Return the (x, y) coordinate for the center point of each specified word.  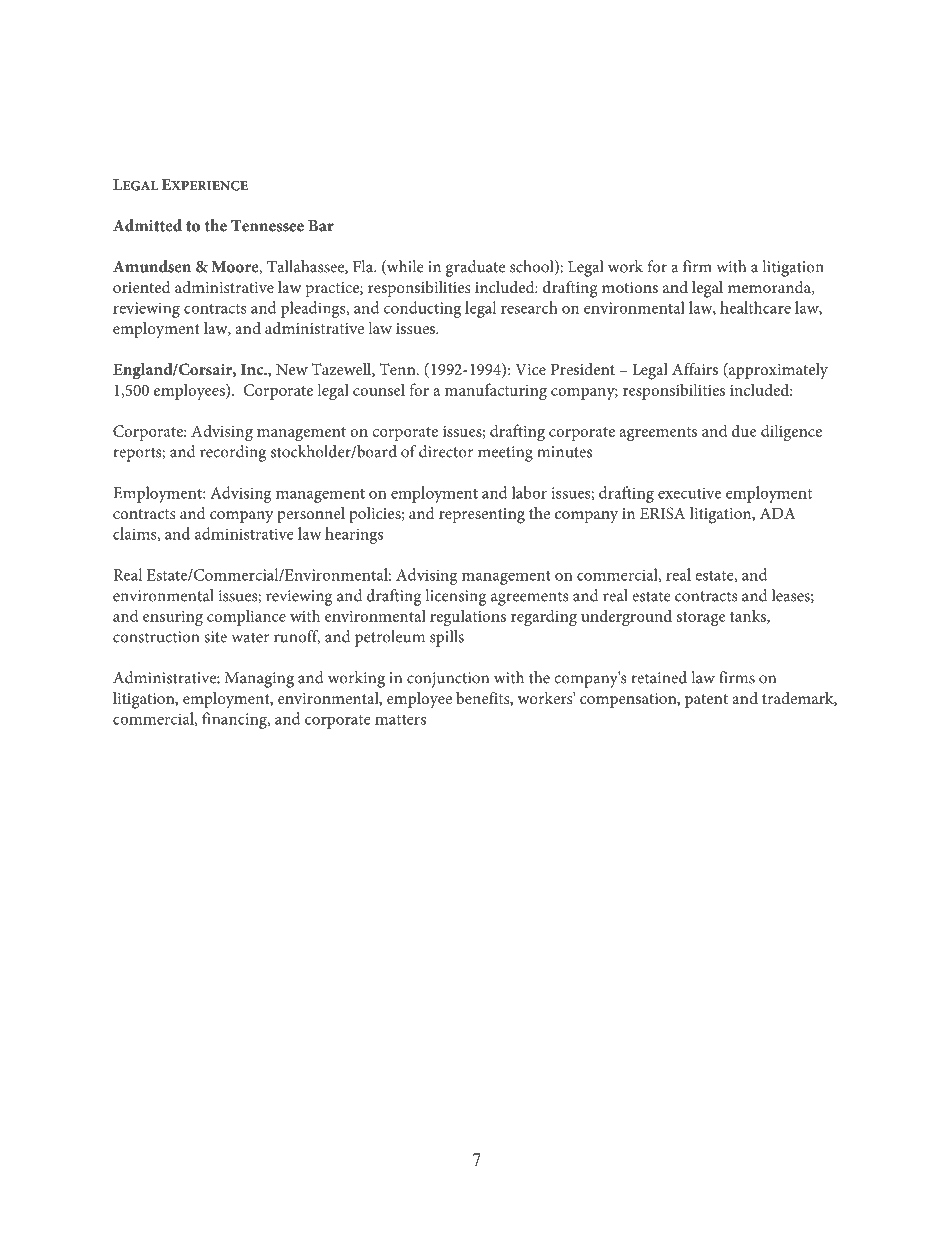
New (292, 369)
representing (482, 516)
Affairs (695, 369)
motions (630, 287)
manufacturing (496, 391)
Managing (259, 680)
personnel (311, 515)
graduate (475, 268)
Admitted (147, 225)
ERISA (662, 513)
